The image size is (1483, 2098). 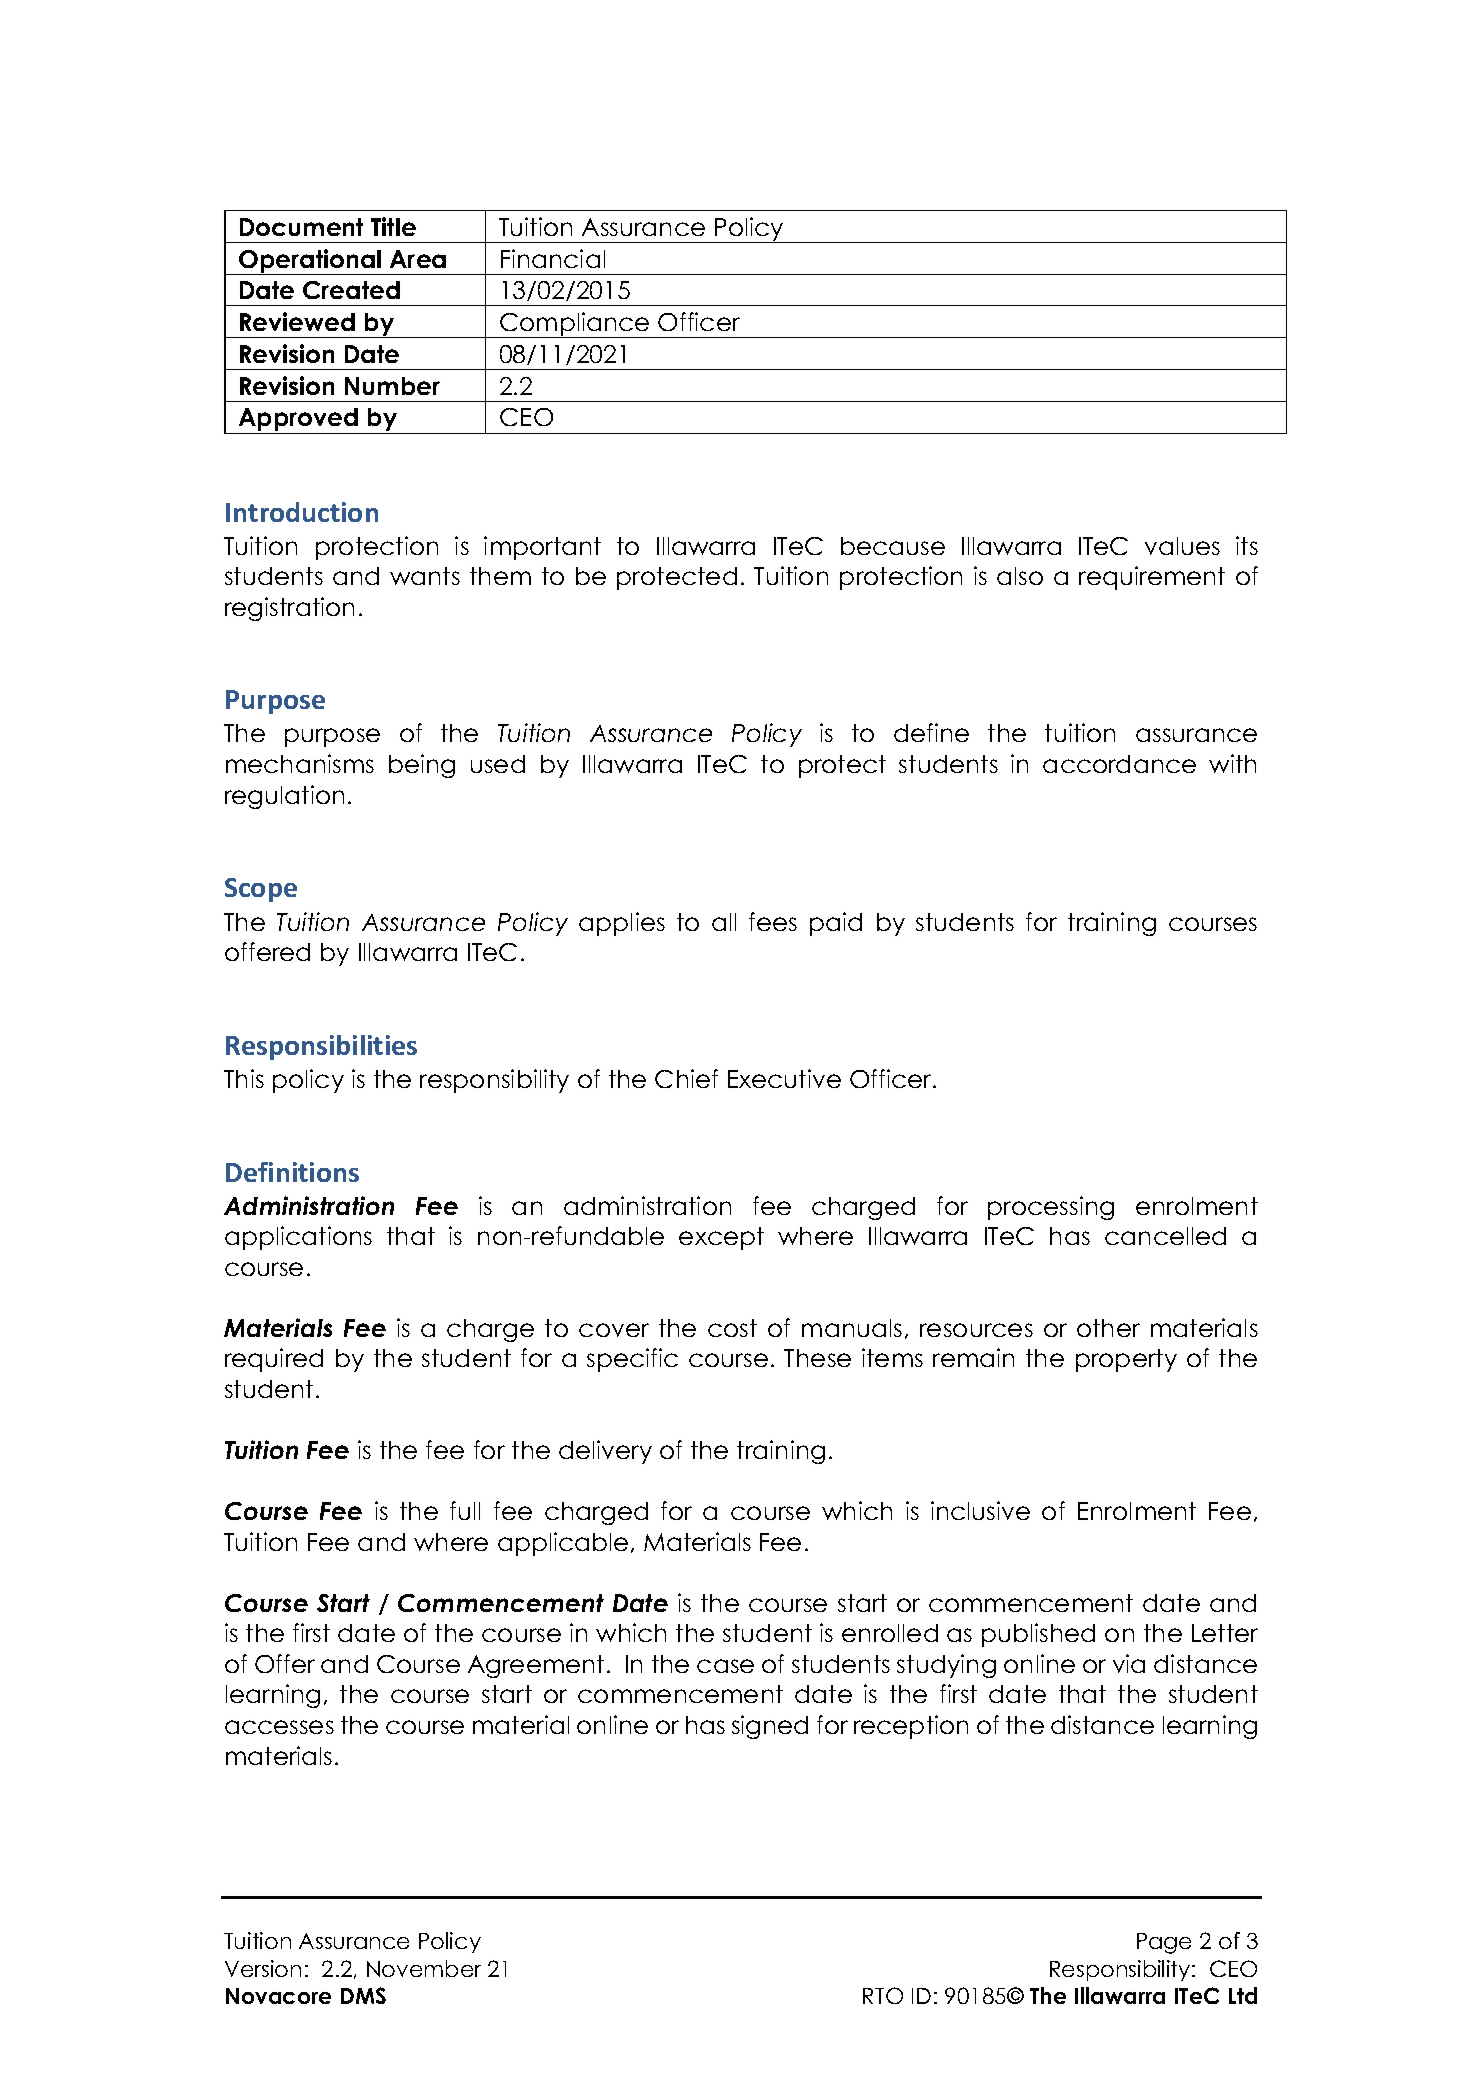 What do you see at coordinates (1108, 1328) in the page?
I see `other` at bounding box center [1108, 1328].
